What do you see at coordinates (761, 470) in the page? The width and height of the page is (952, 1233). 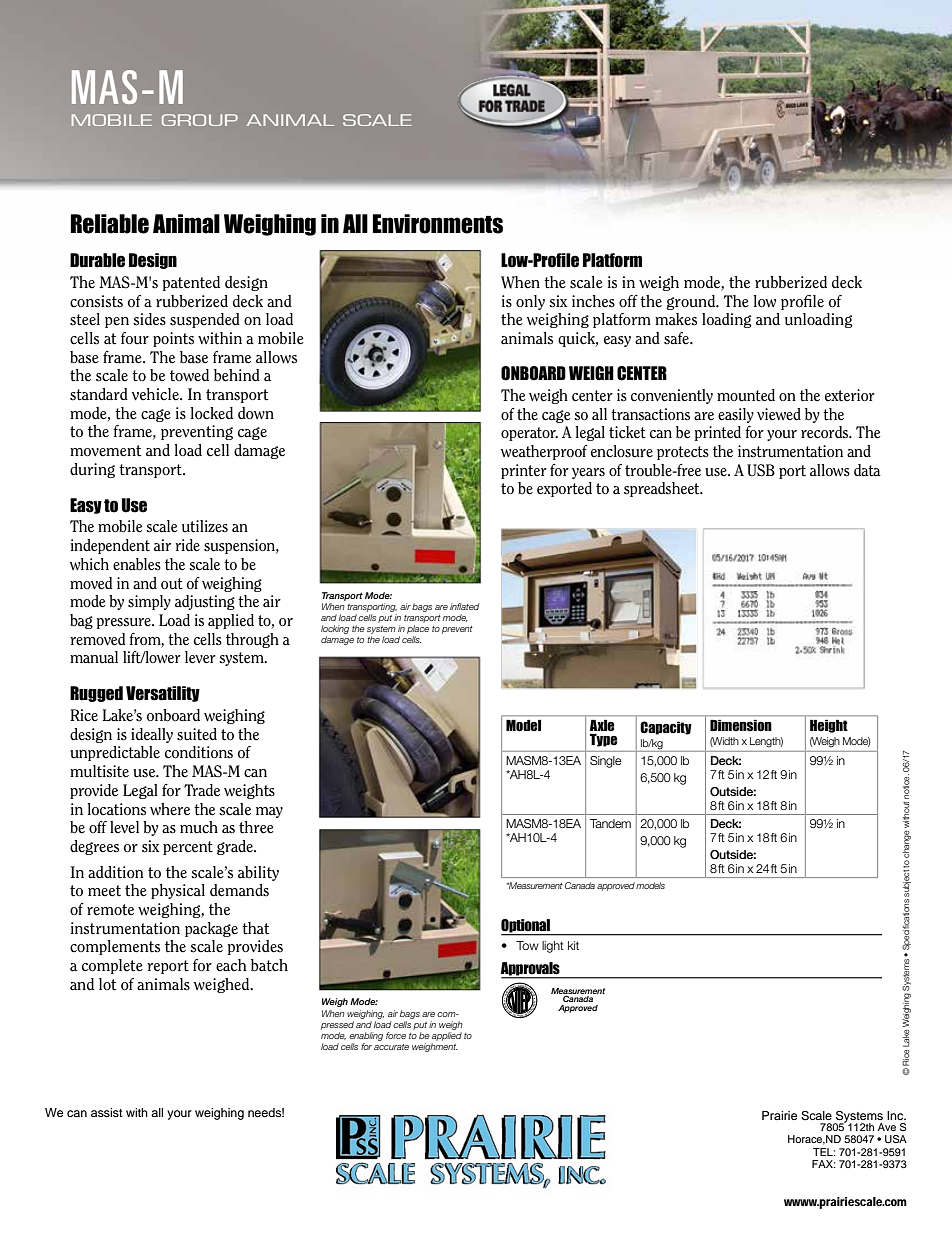 I see `USB` at bounding box center [761, 470].
